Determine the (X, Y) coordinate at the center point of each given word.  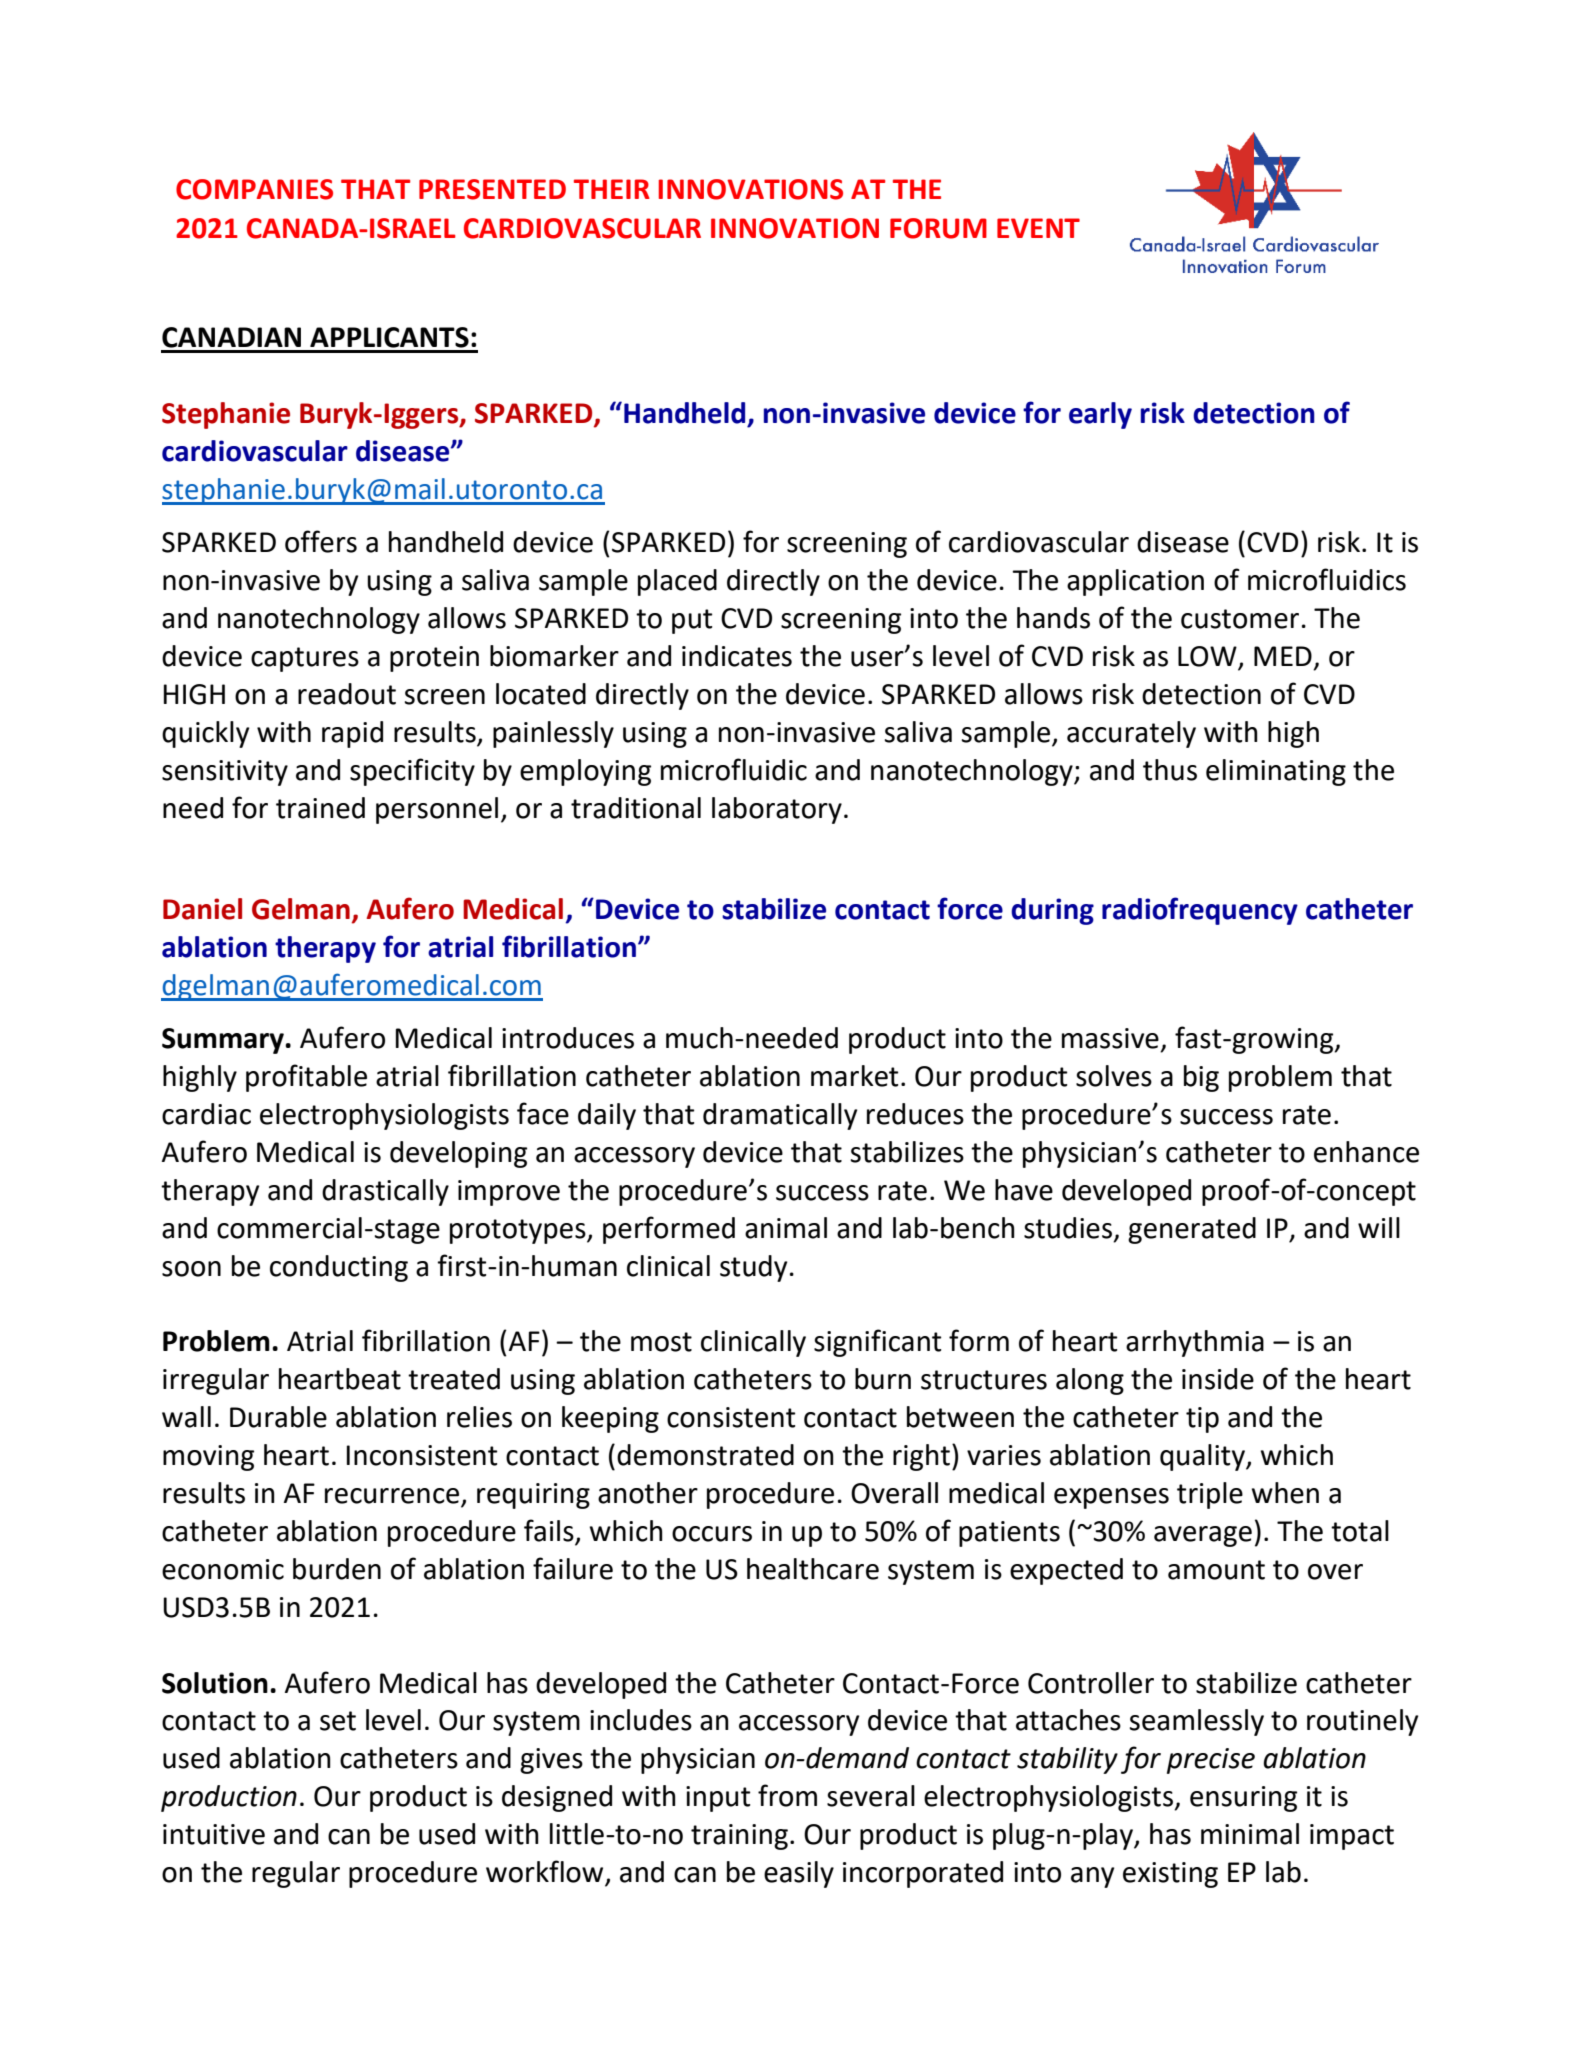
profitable (306, 1078)
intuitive (214, 1834)
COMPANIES (254, 189)
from (787, 1795)
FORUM (938, 228)
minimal (1250, 1834)
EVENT (1038, 228)
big (1201, 1078)
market (855, 1076)
